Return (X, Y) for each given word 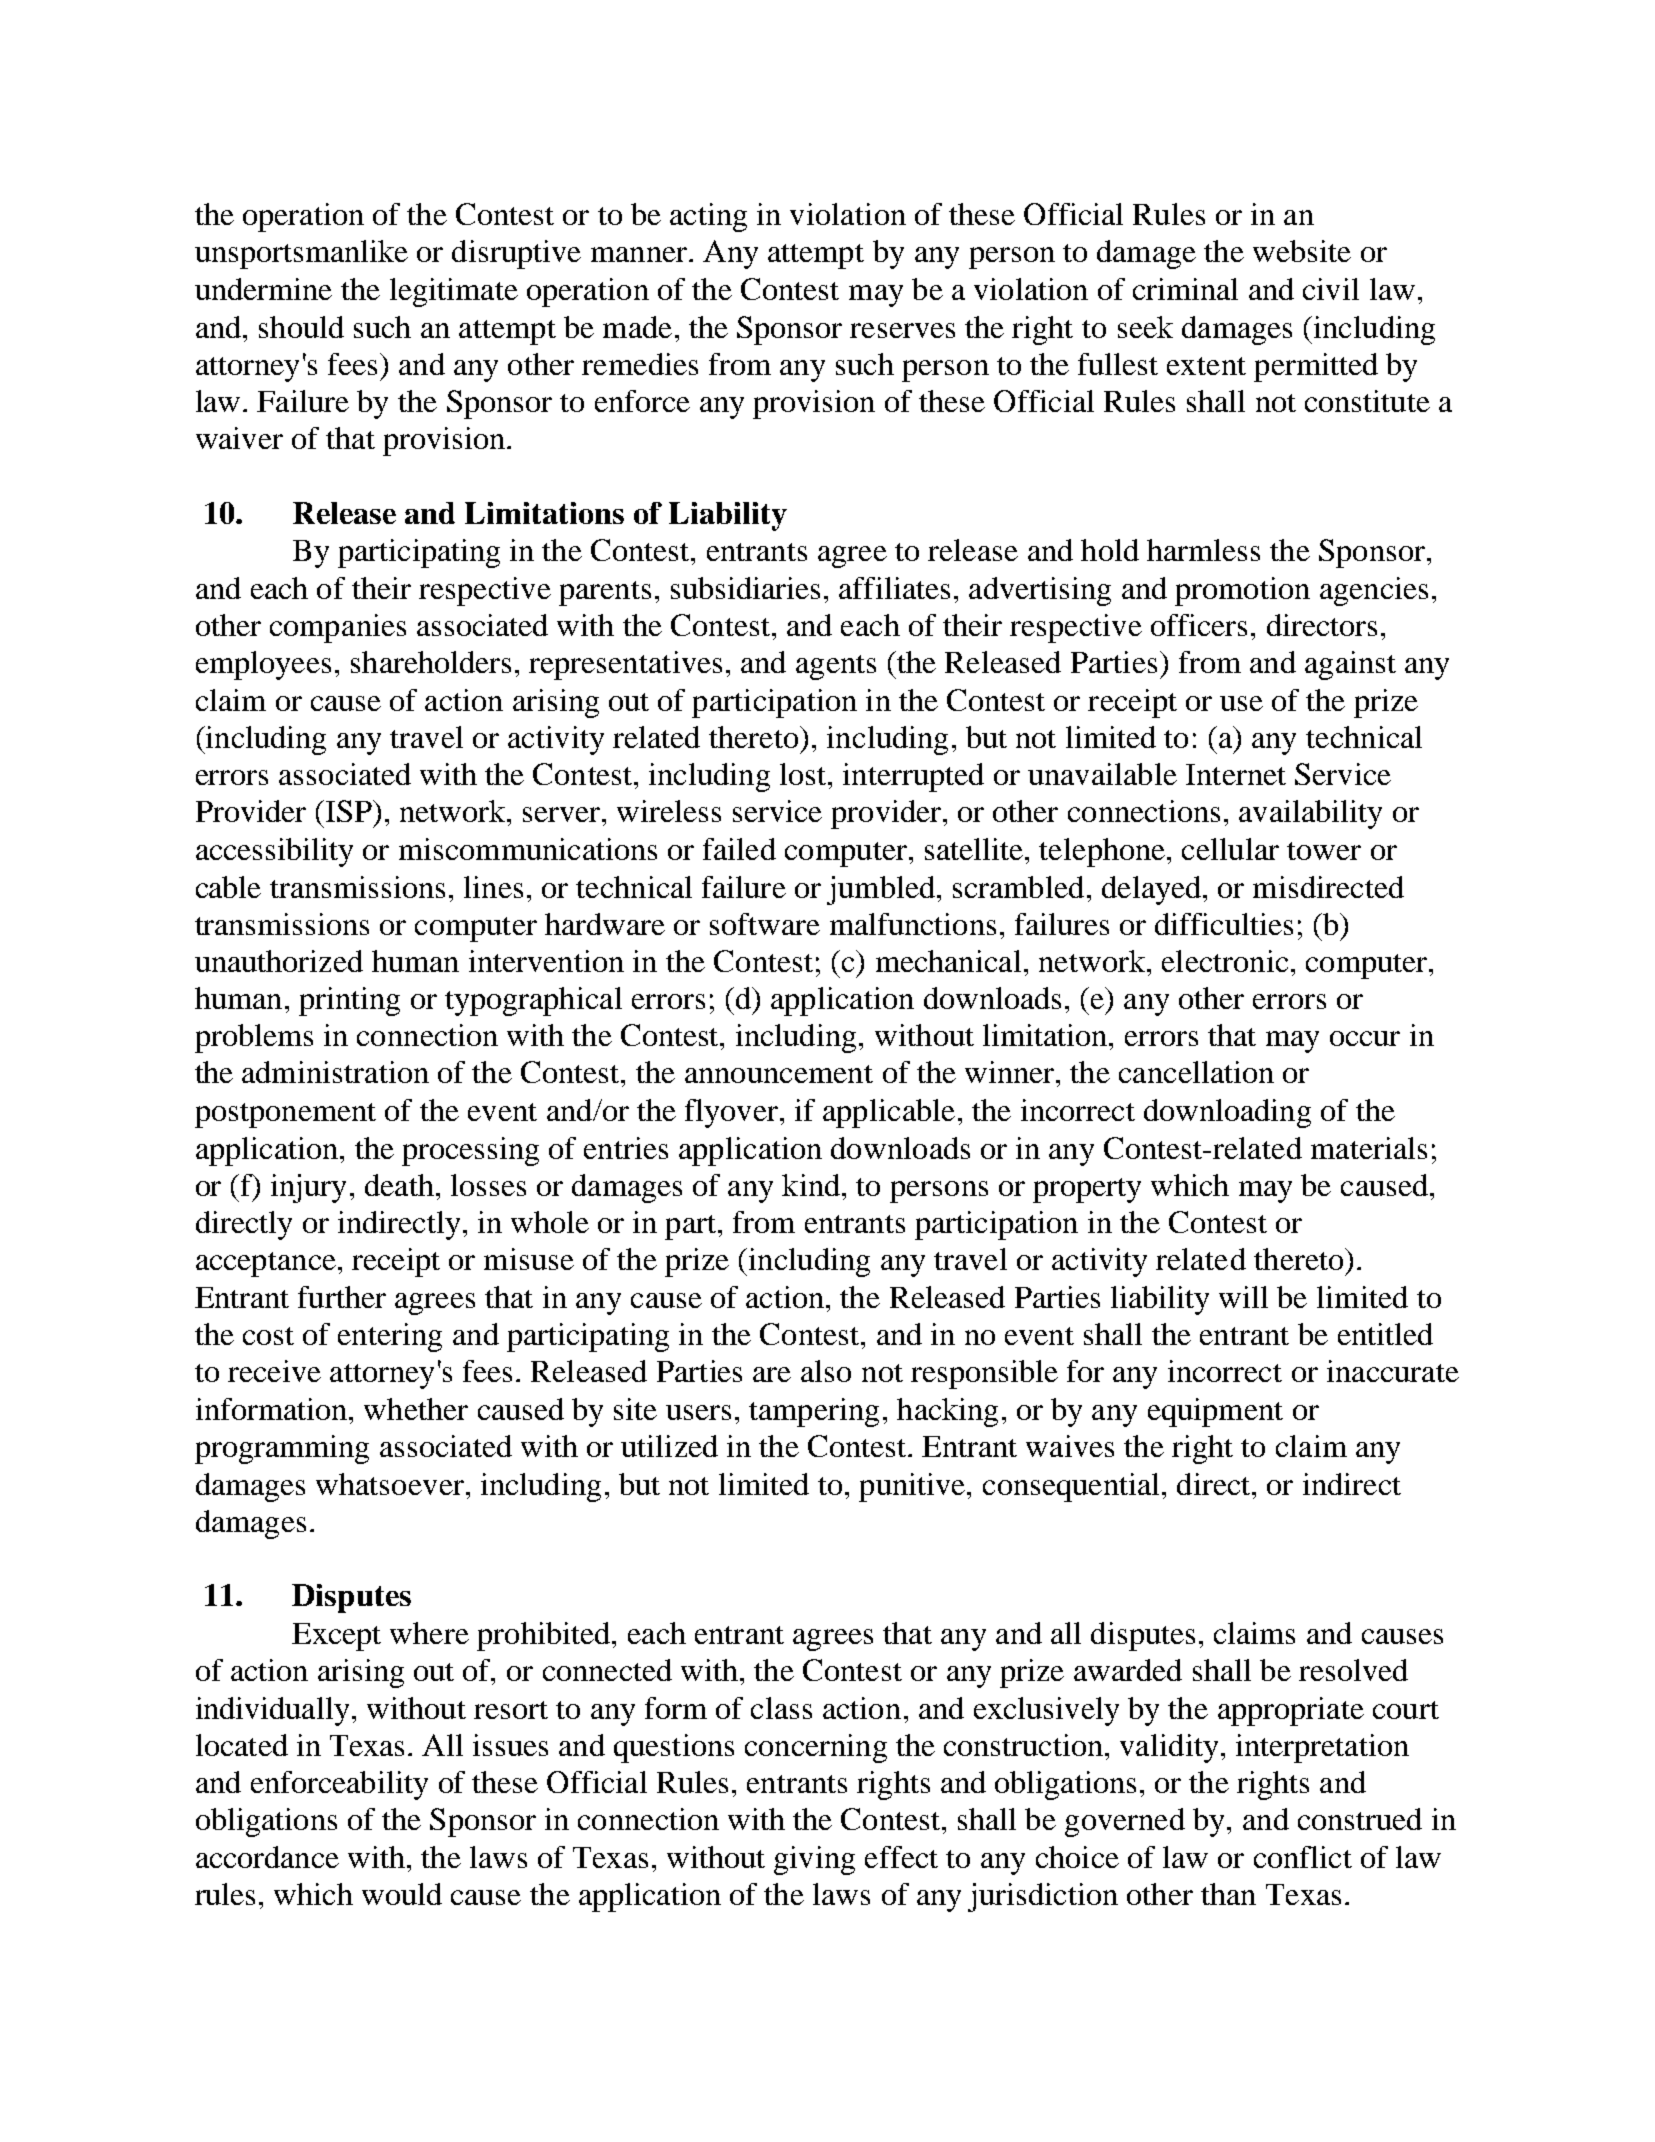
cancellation (1196, 1072)
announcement (779, 1074)
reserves (902, 330)
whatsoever (390, 1484)
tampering (814, 1412)
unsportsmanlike (301, 254)
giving (814, 1860)
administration (335, 1072)
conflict (1303, 1857)
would (402, 1894)
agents (836, 667)
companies (338, 628)
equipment (1215, 1412)
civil (1331, 289)
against (1350, 665)
